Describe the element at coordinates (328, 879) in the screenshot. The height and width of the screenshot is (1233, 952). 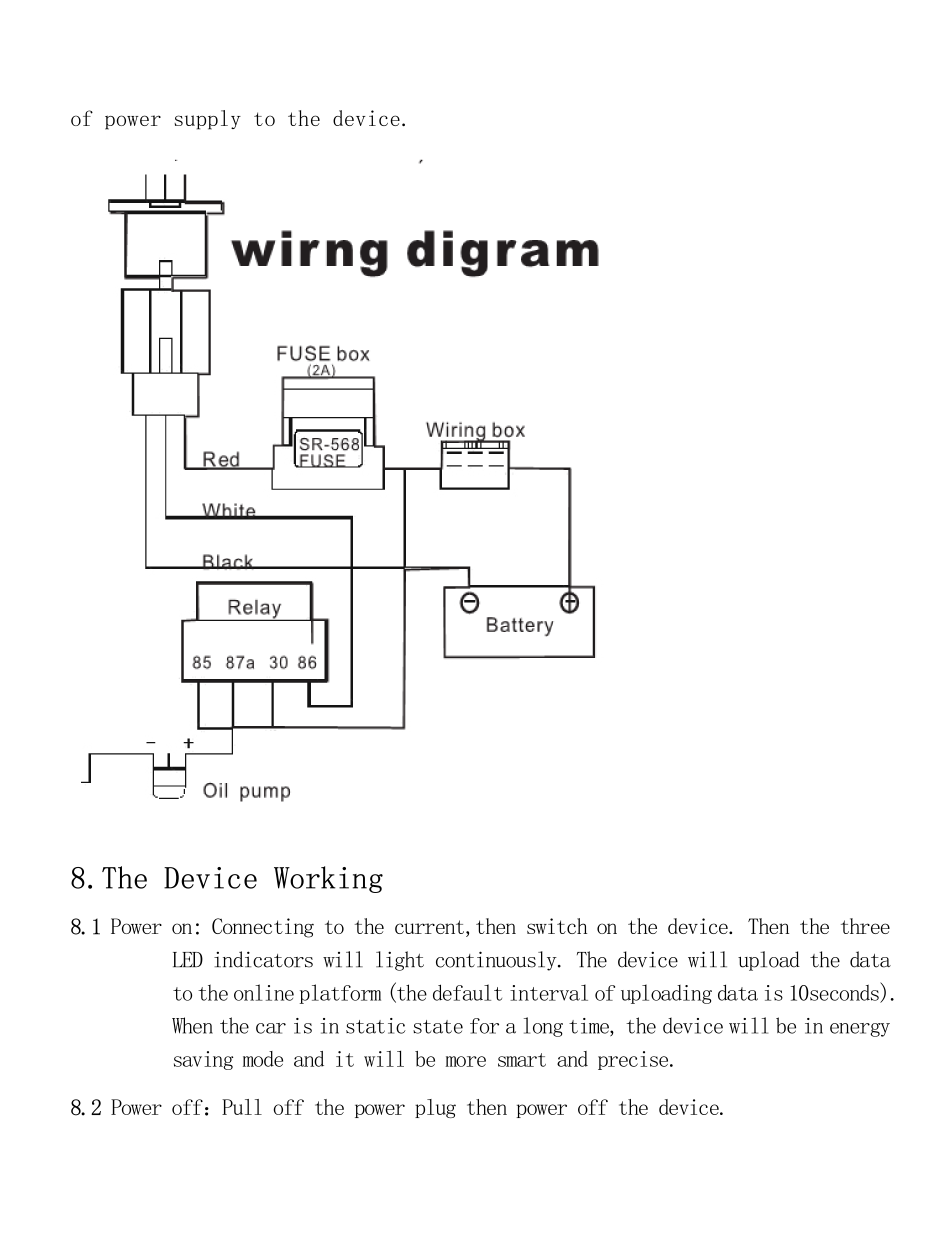
I see `Working` at that location.
